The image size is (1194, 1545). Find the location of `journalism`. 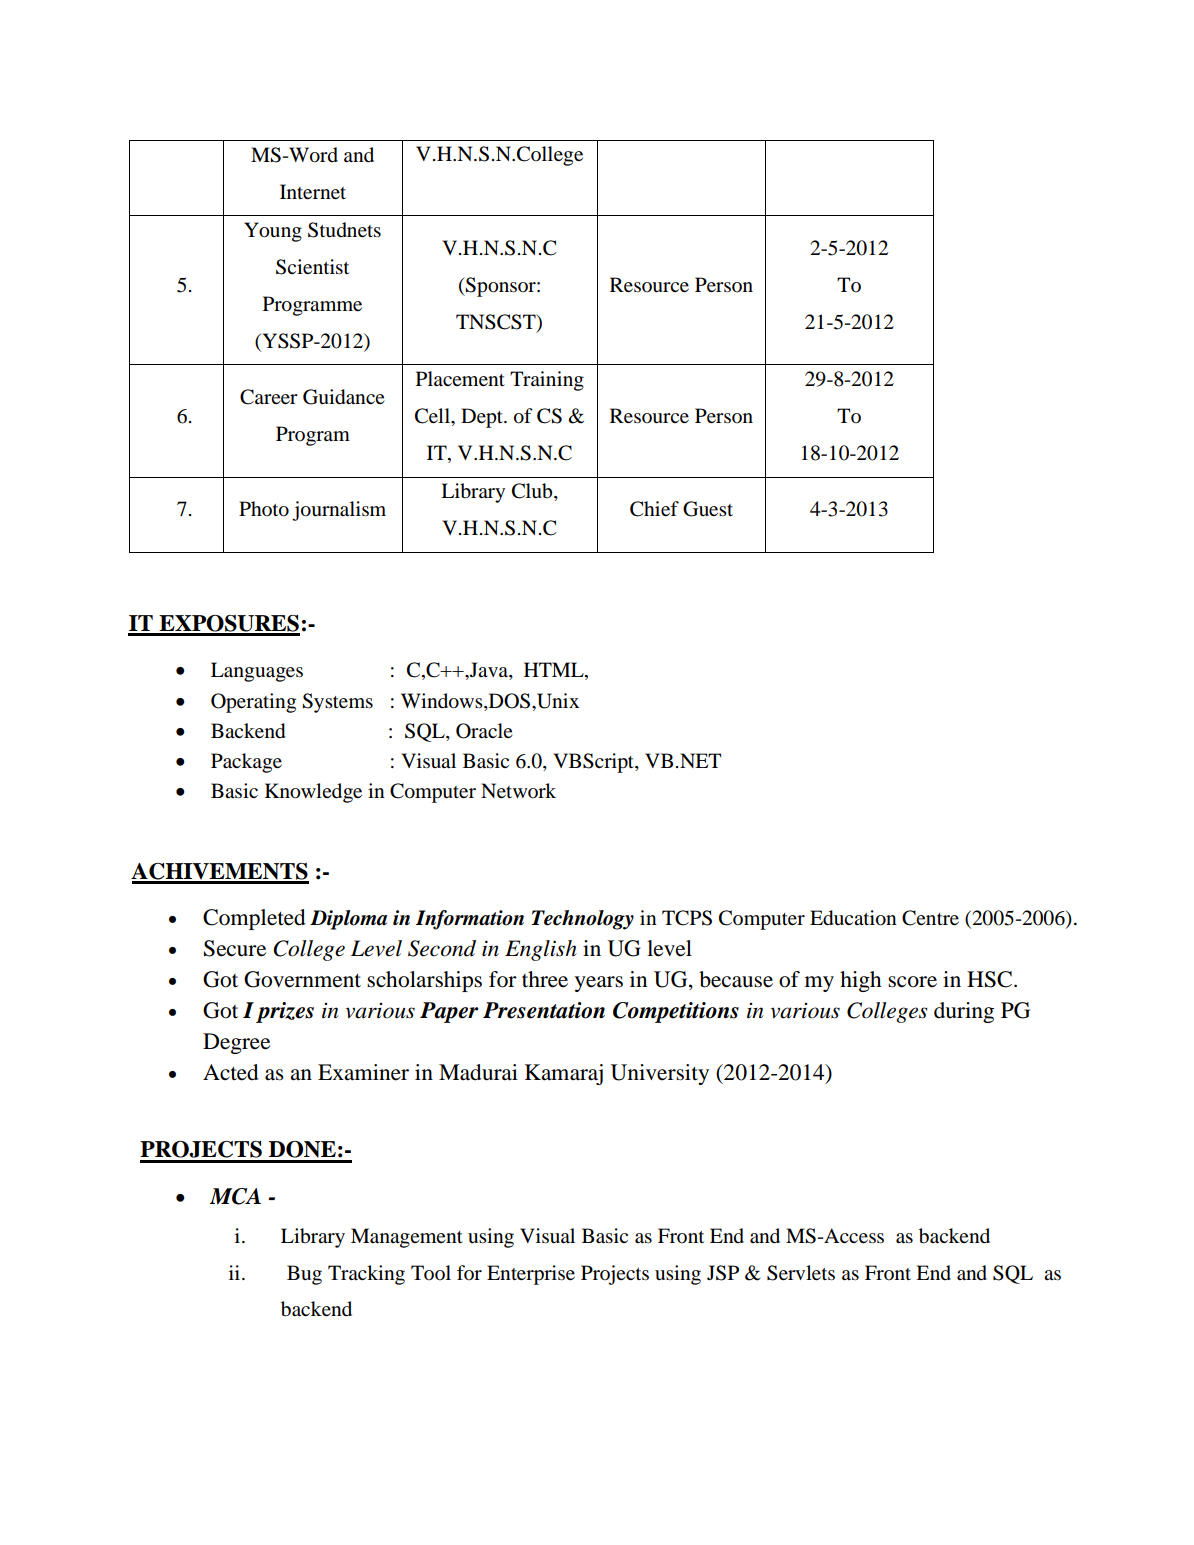

journalism is located at coordinates (339, 511).
